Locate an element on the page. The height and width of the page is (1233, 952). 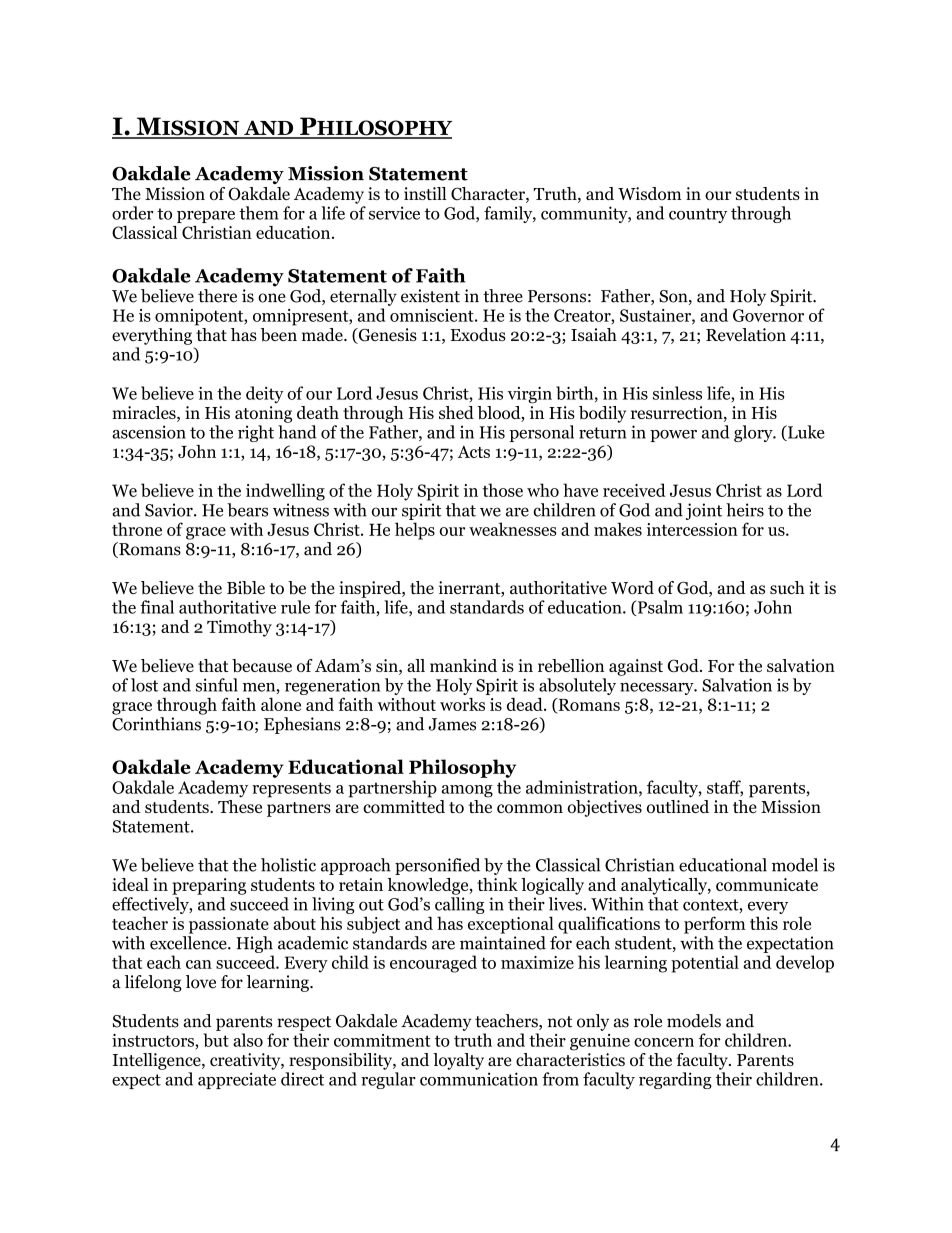
outlined is located at coordinates (678, 805).
